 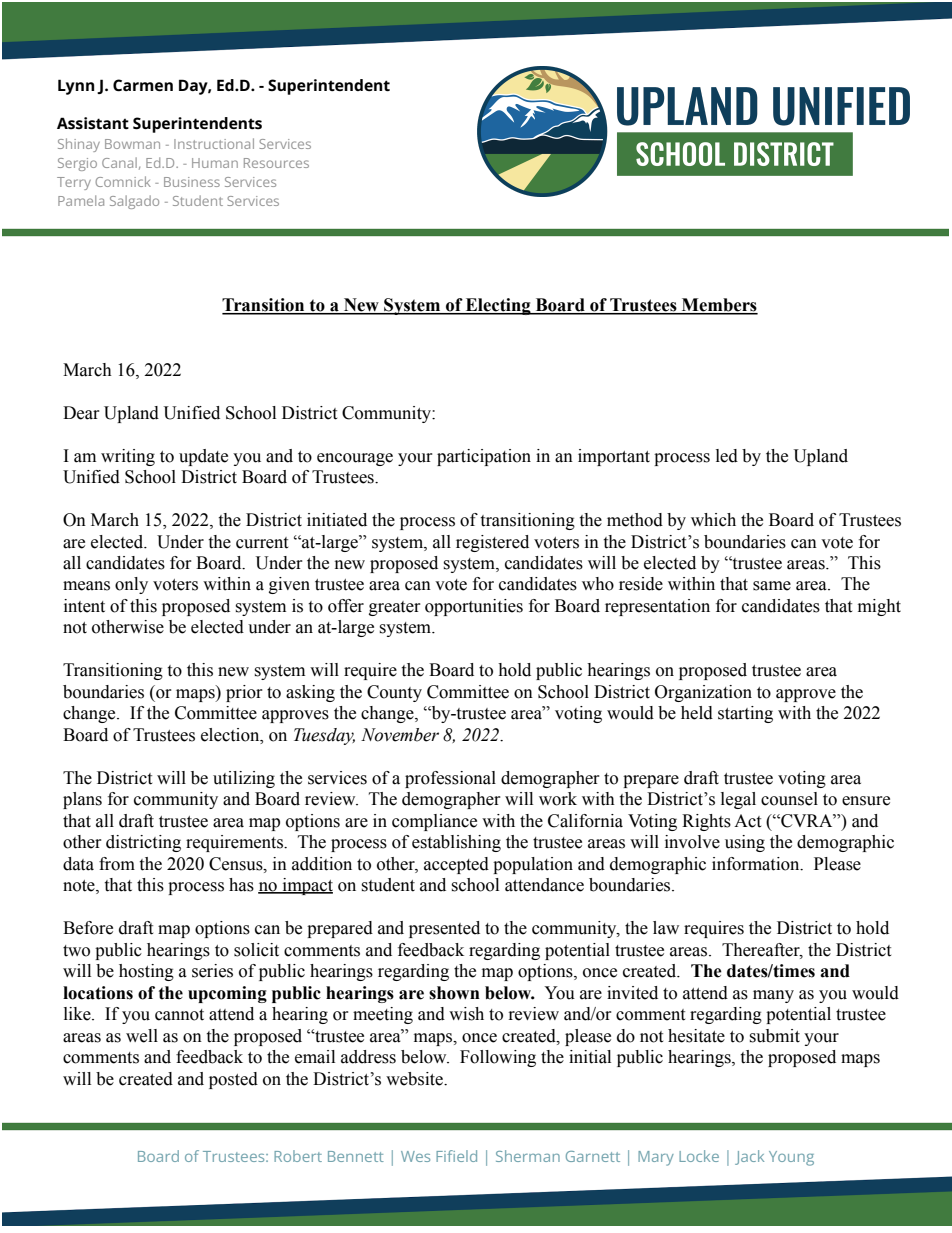 What do you see at coordinates (132, 144) in the screenshot?
I see `Bowman` at bounding box center [132, 144].
